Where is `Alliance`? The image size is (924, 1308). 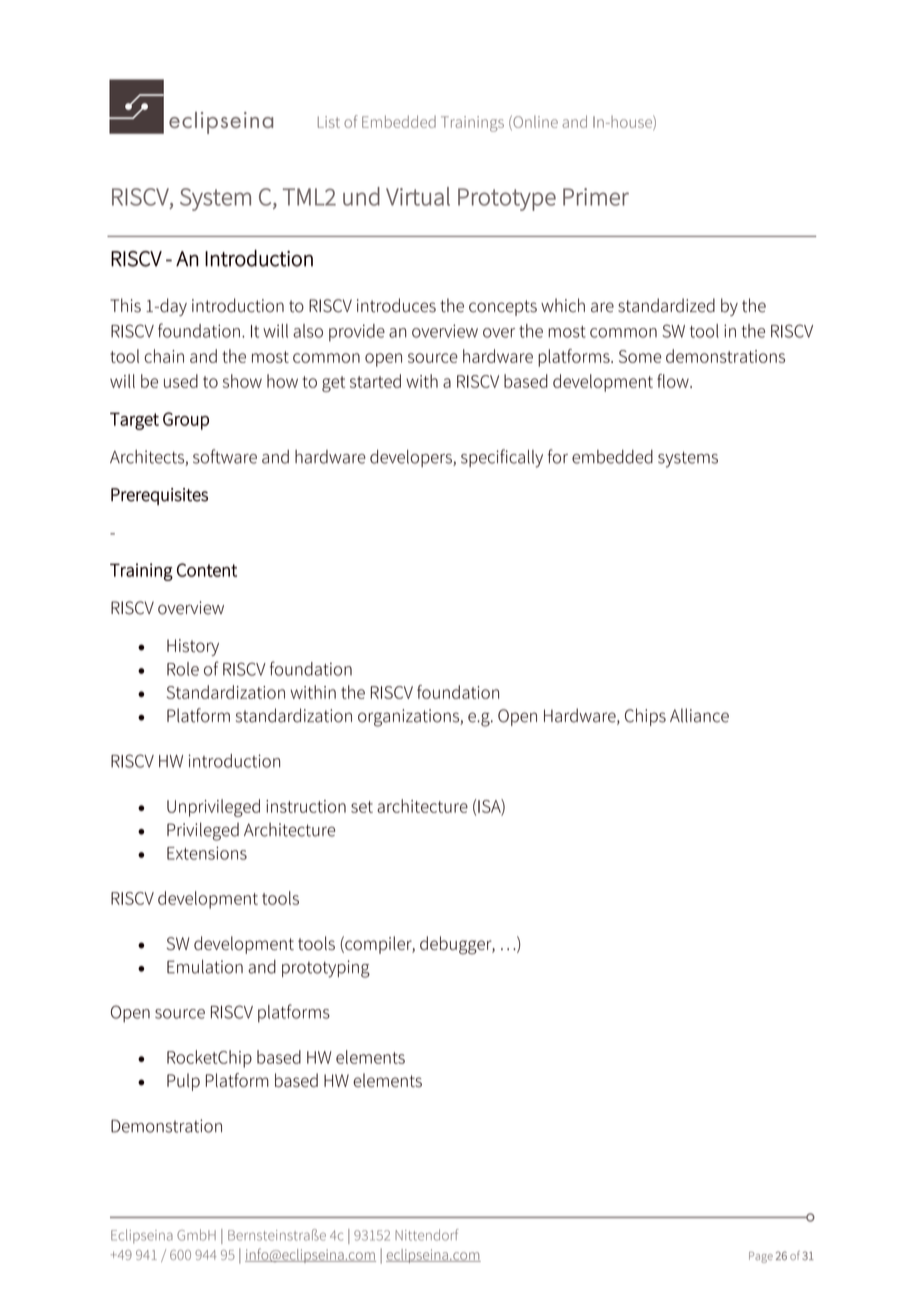
Alliance is located at coordinates (699, 715).
